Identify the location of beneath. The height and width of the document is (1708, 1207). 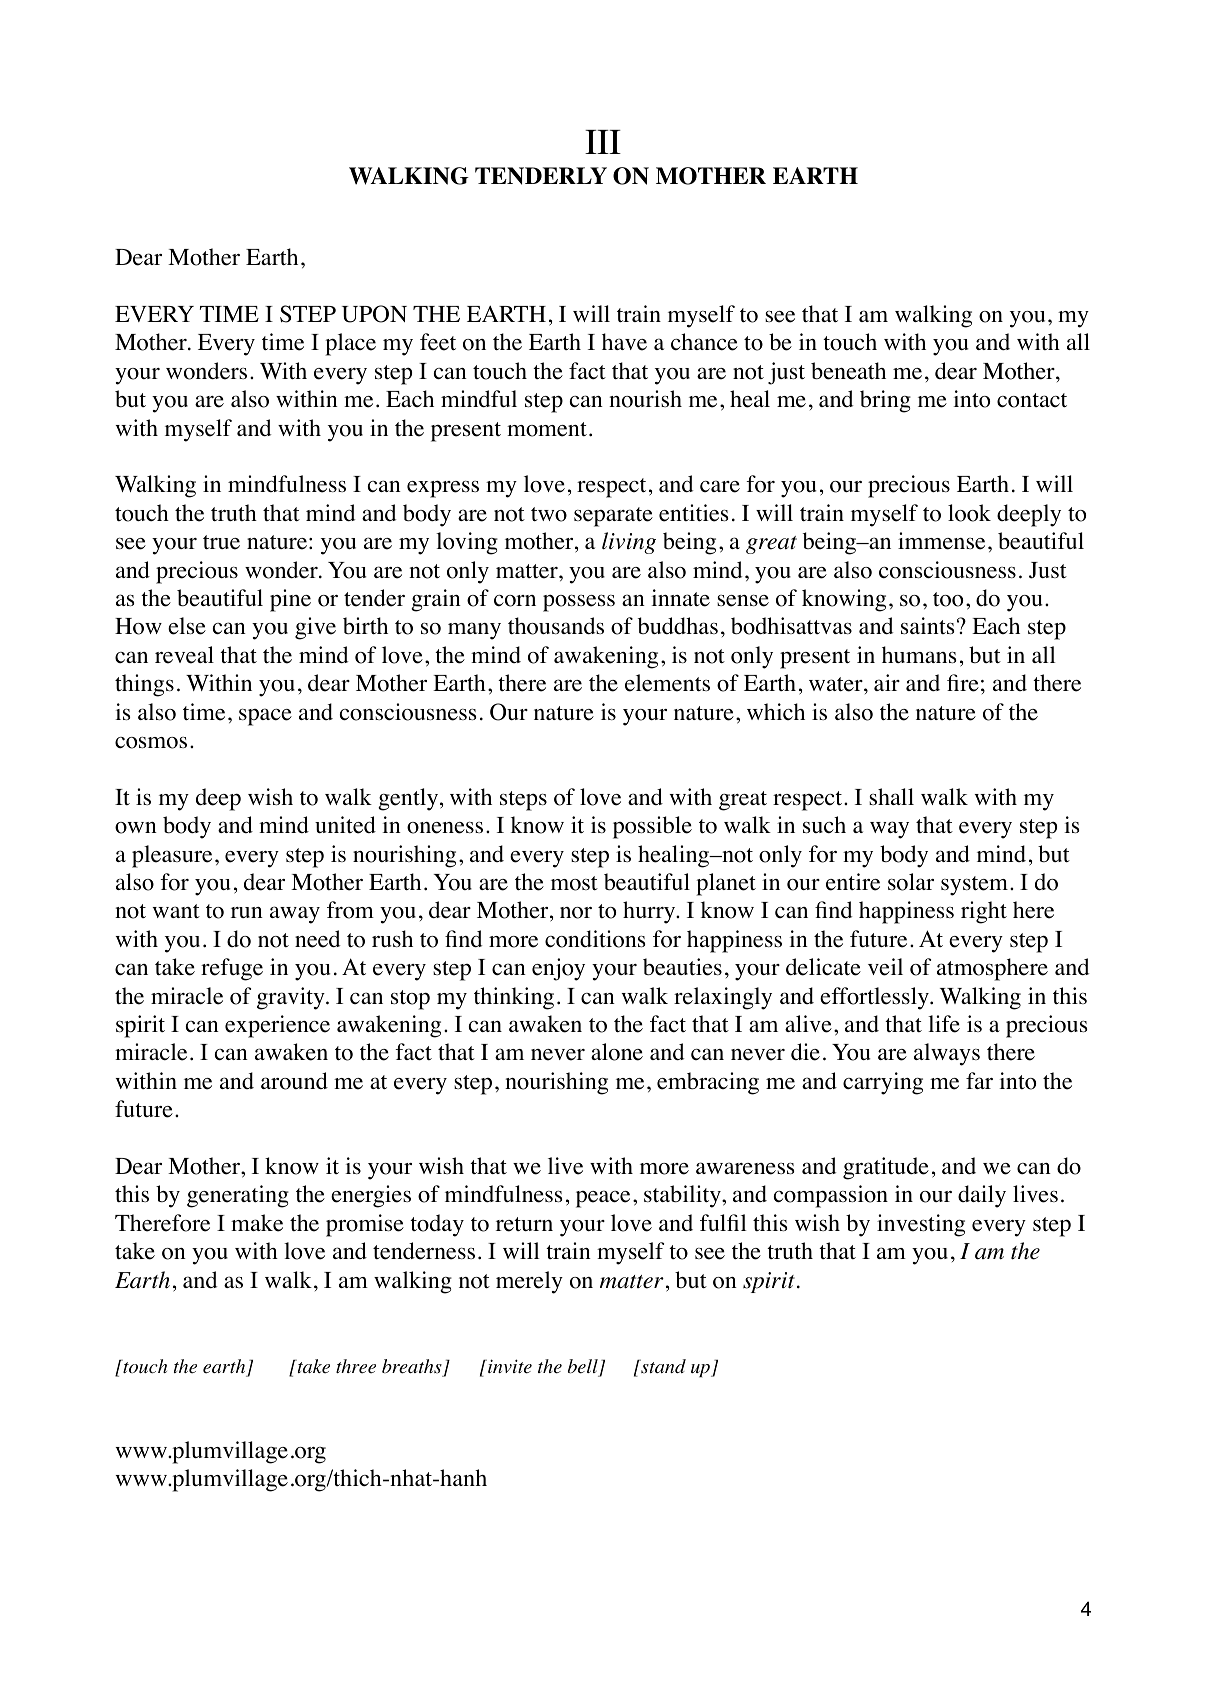
(848, 371).
